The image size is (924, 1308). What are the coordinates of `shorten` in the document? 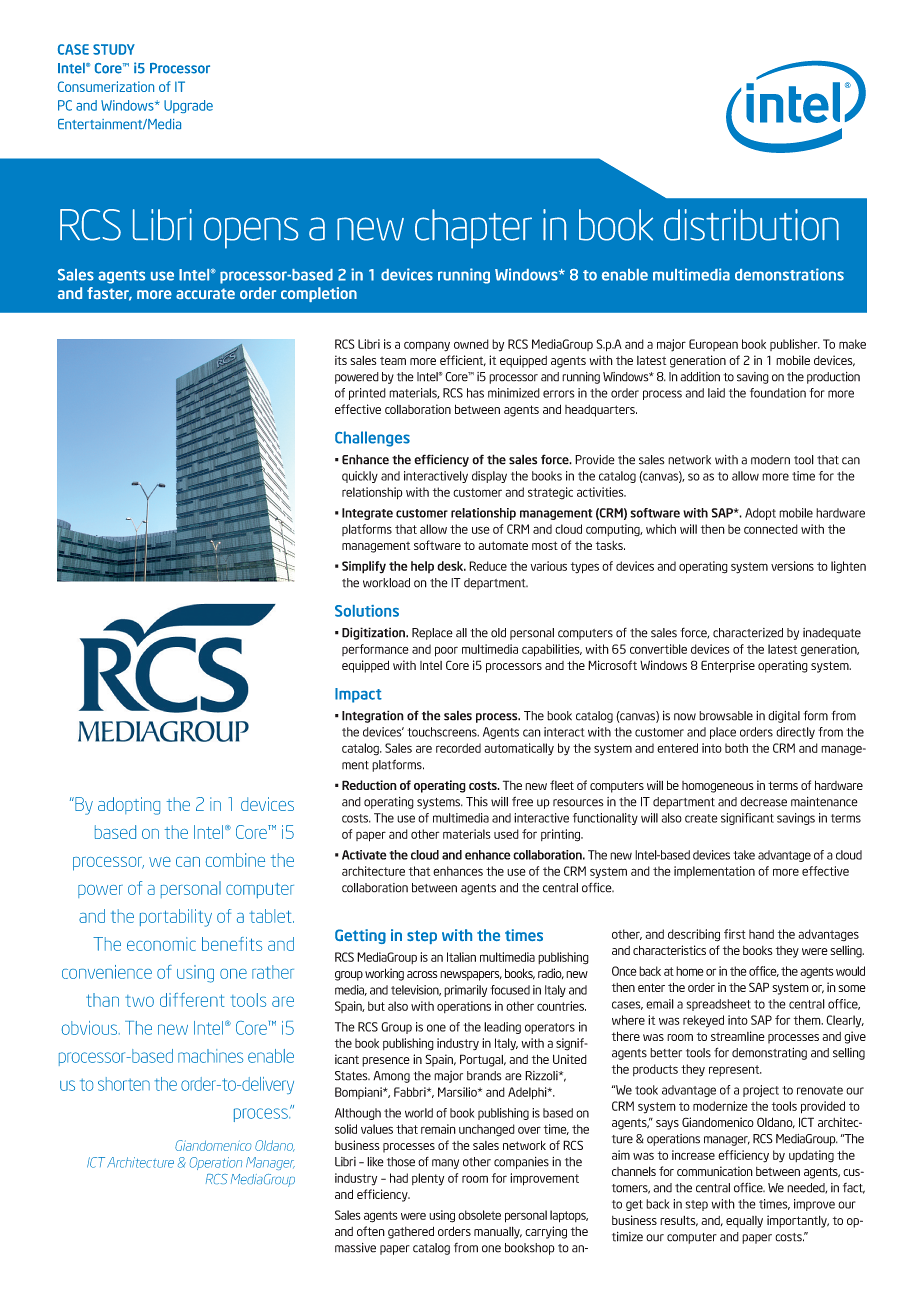 It's located at (124, 1084).
